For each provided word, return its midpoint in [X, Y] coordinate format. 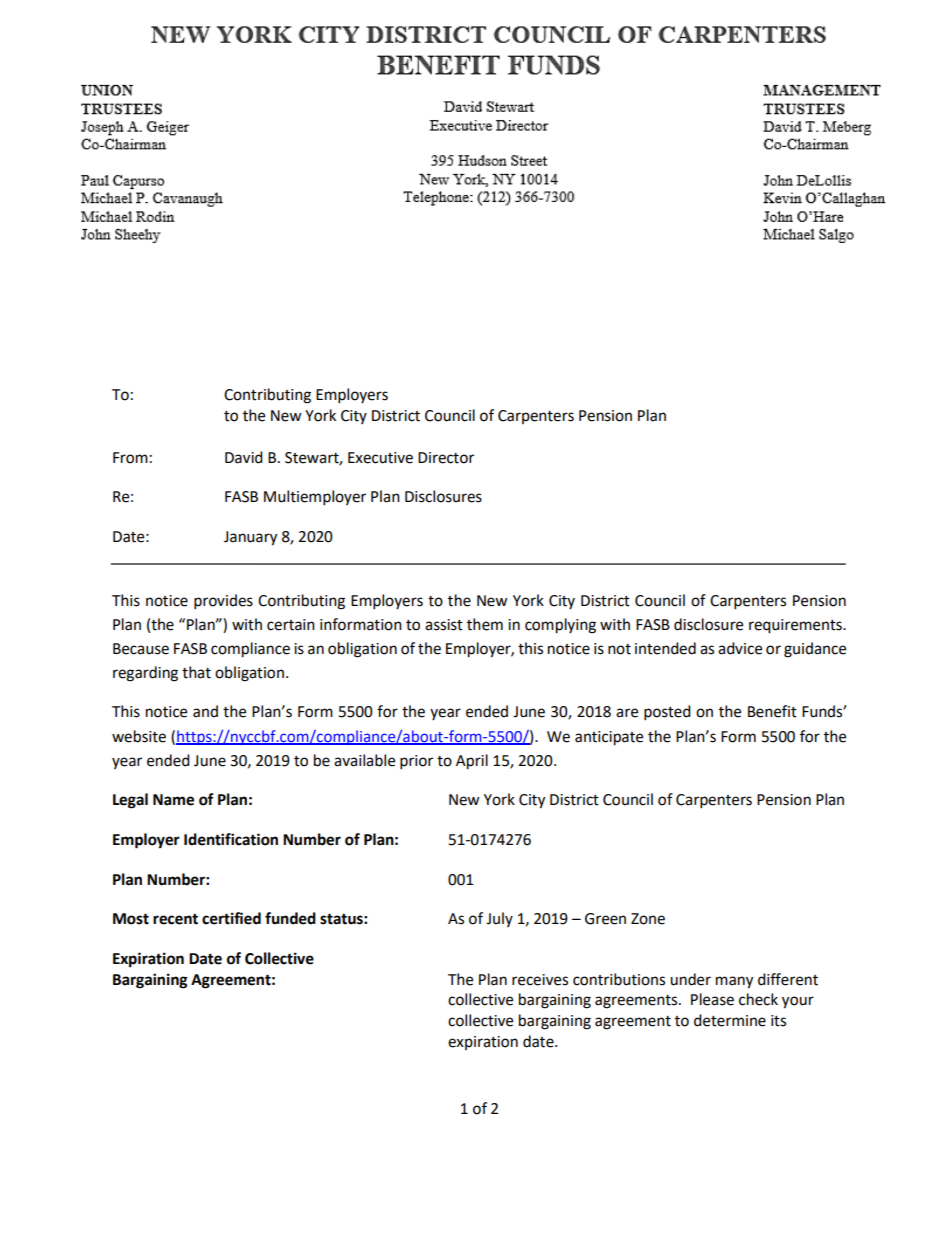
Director [446, 458]
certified [231, 918]
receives [540, 980]
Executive [380, 458]
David [244, 457]
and [205, 711]
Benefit [772, 711]
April [472, 762]
